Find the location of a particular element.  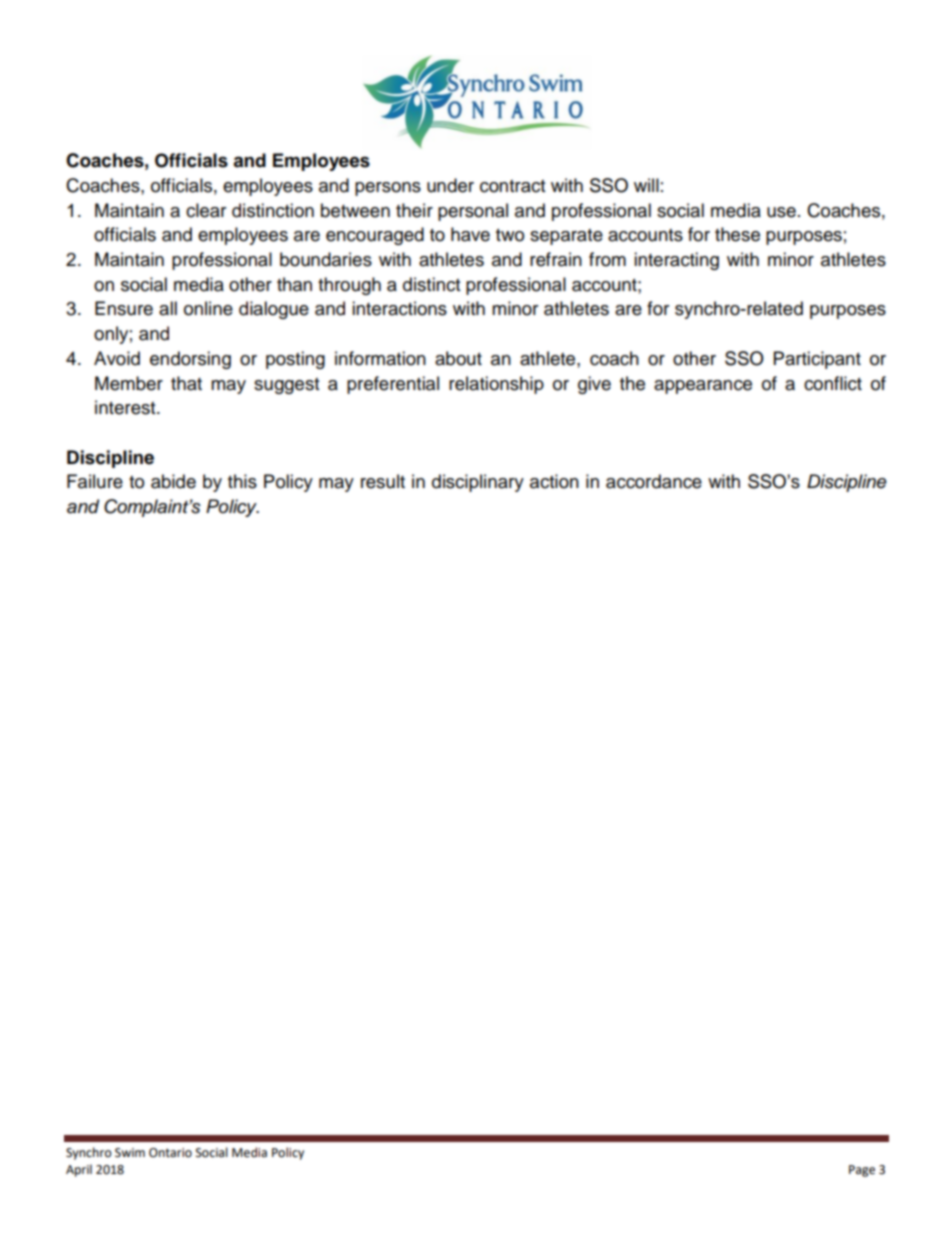

accordance is located at coordinates (654, 481).
